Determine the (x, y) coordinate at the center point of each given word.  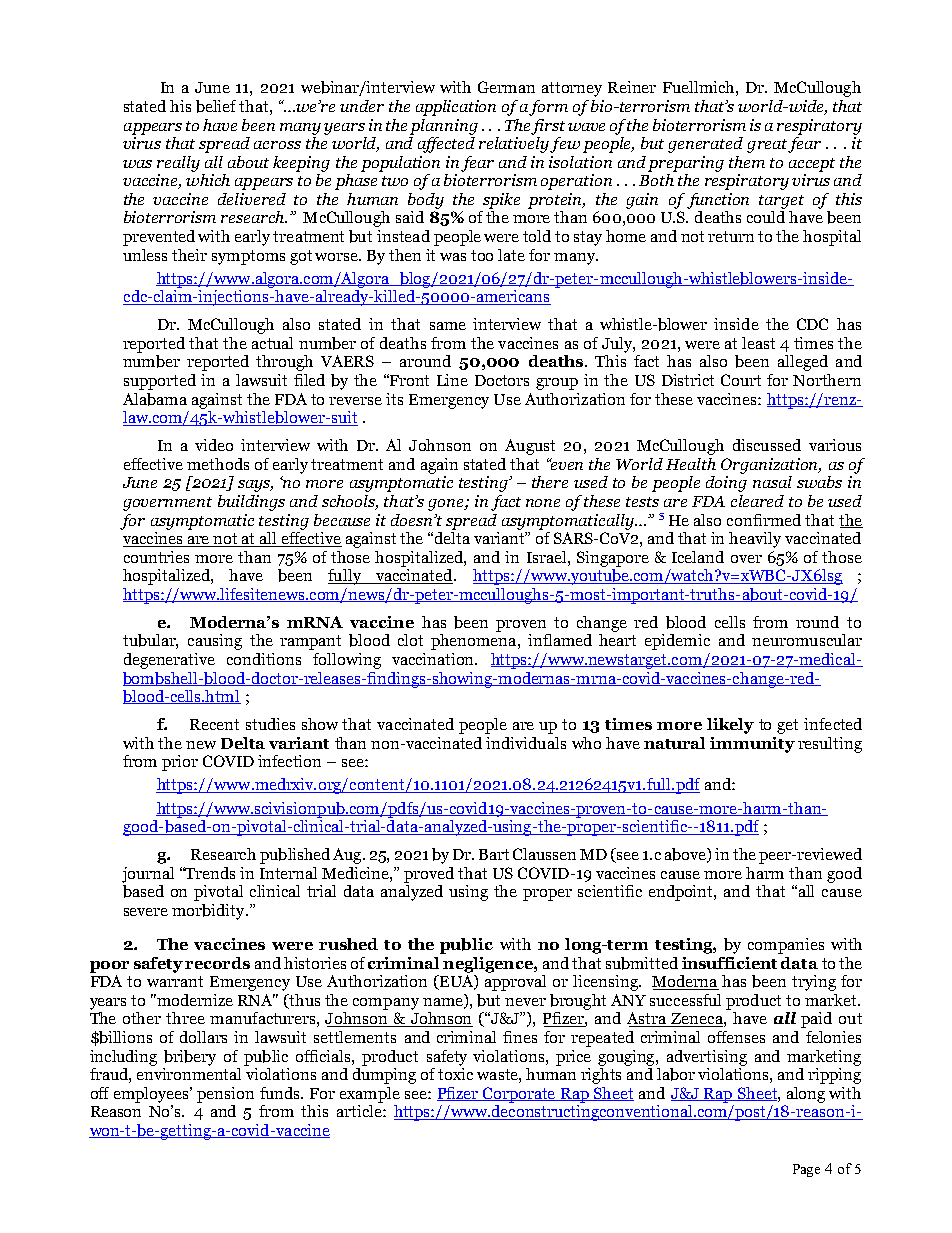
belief (216, 106)
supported (160, 382)
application (456, 108)
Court (741, 380)
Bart (494, 854)
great (767, 146)
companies (786, 946)
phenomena (475, 640)
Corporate (519, 1095)
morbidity (209, 912)
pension (225, 1095)
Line (452, 380)
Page (806, 1170)
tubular (150, 641)
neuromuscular (807, 640)
